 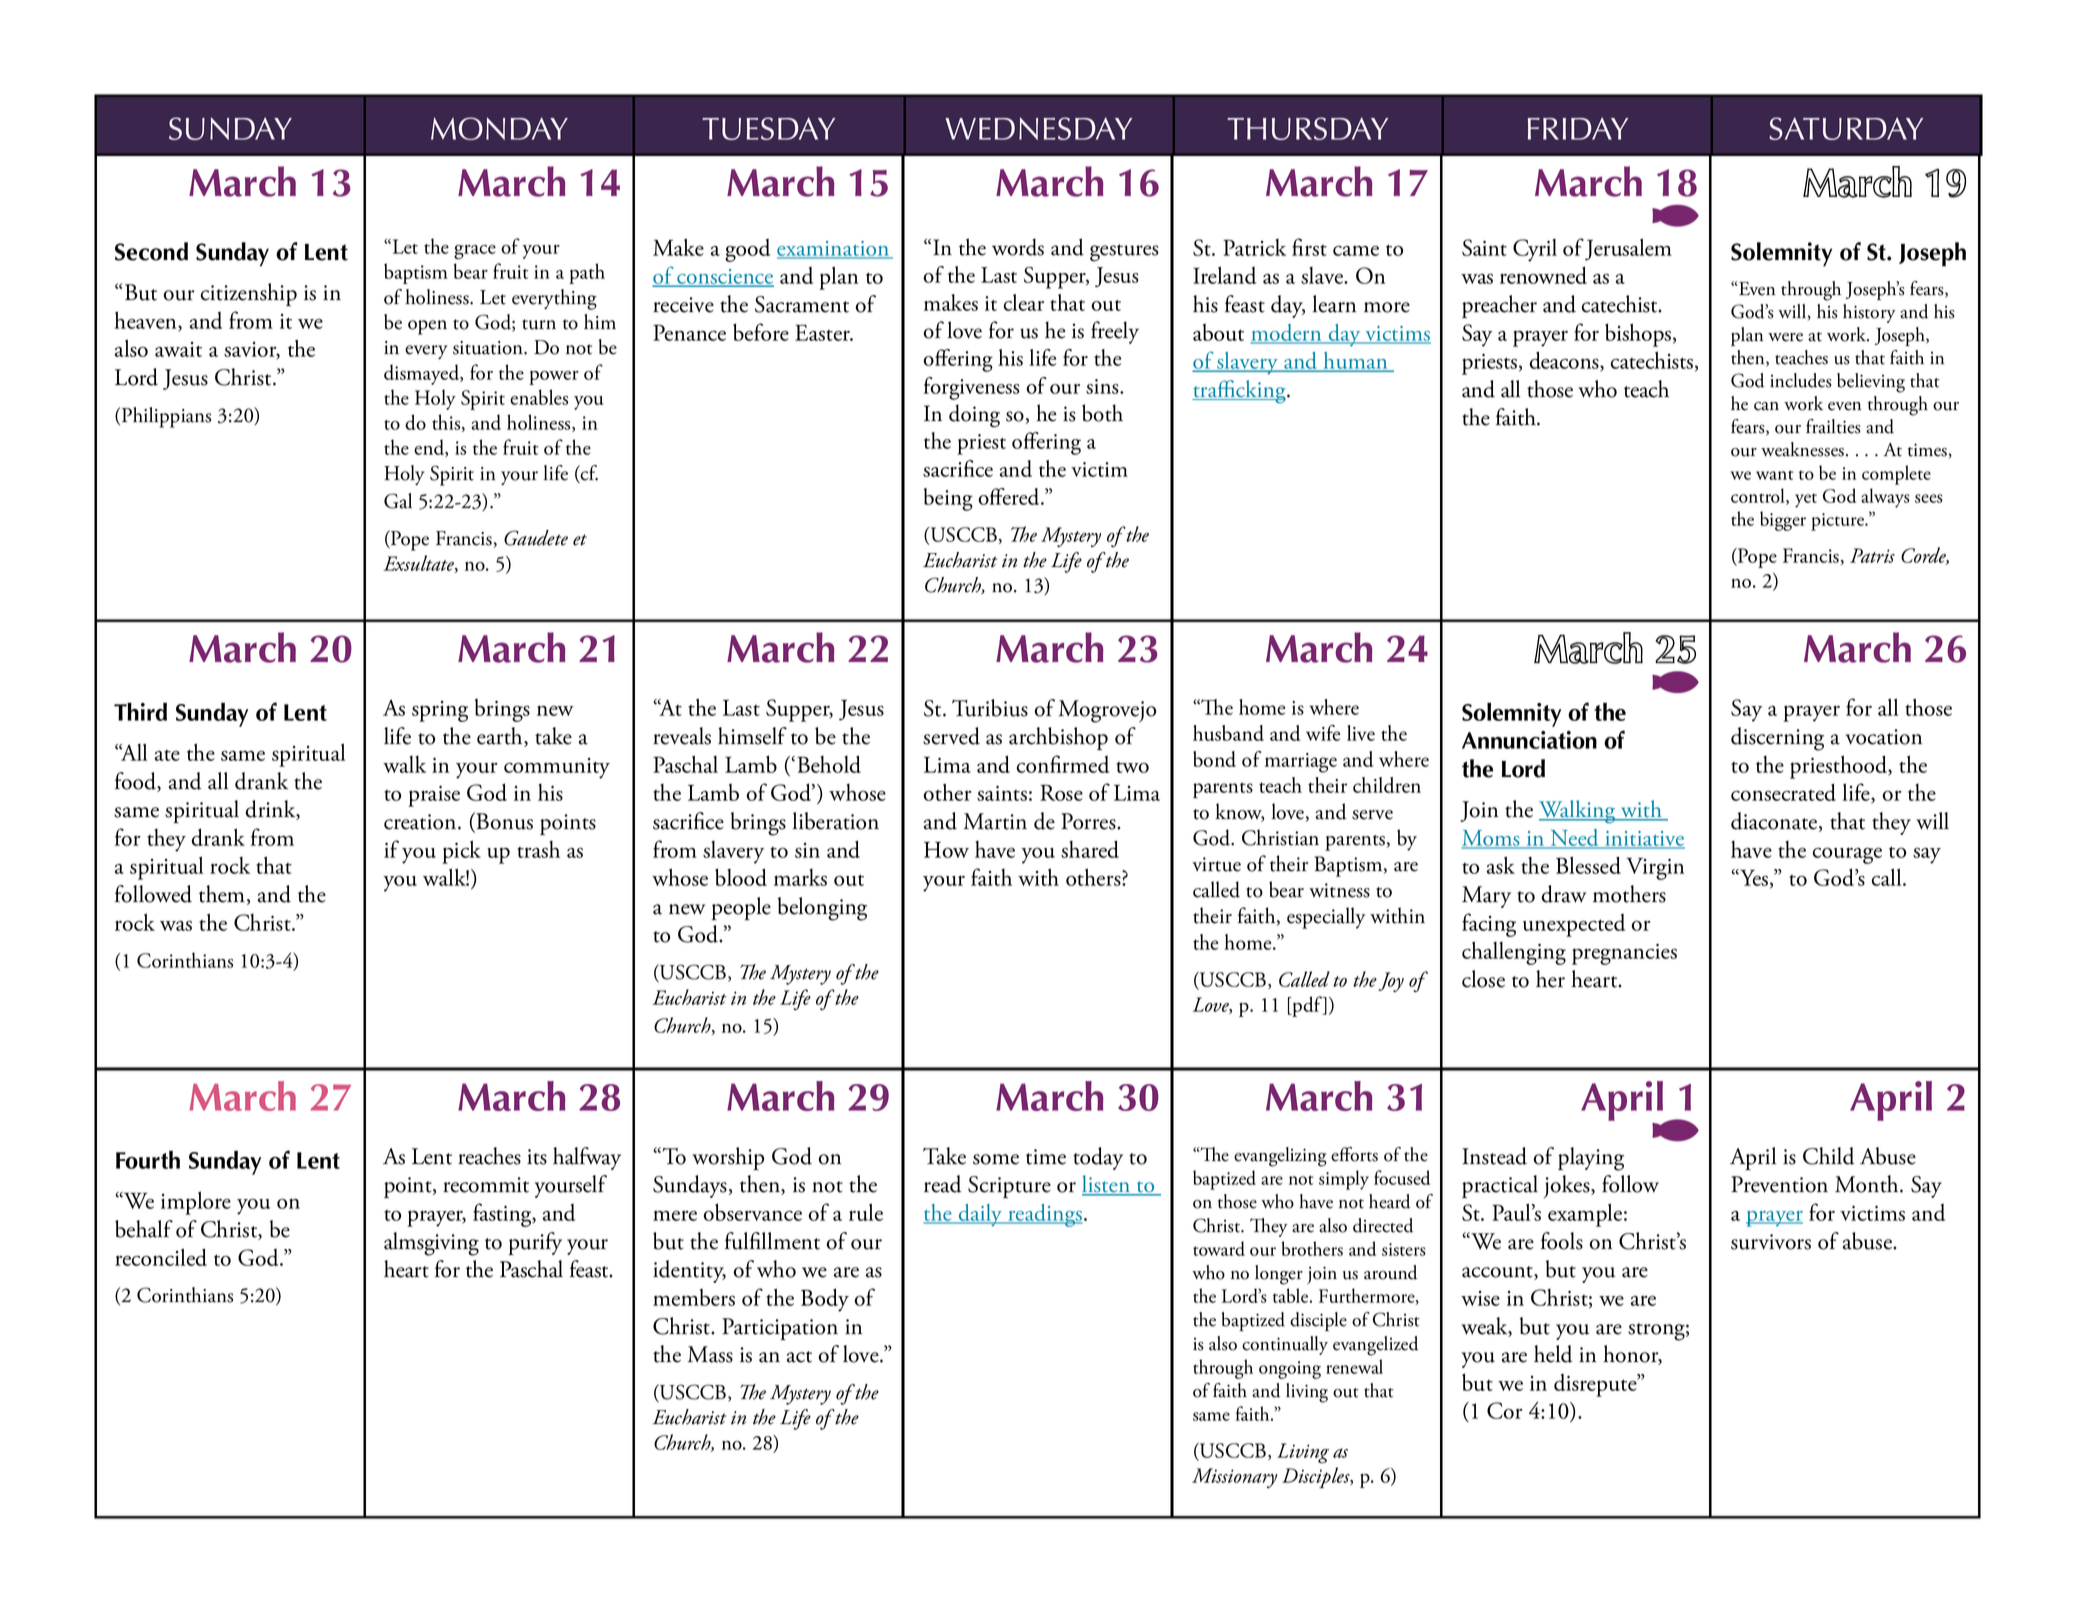 I want to click on Mass, so click(x=710, y=1354).
